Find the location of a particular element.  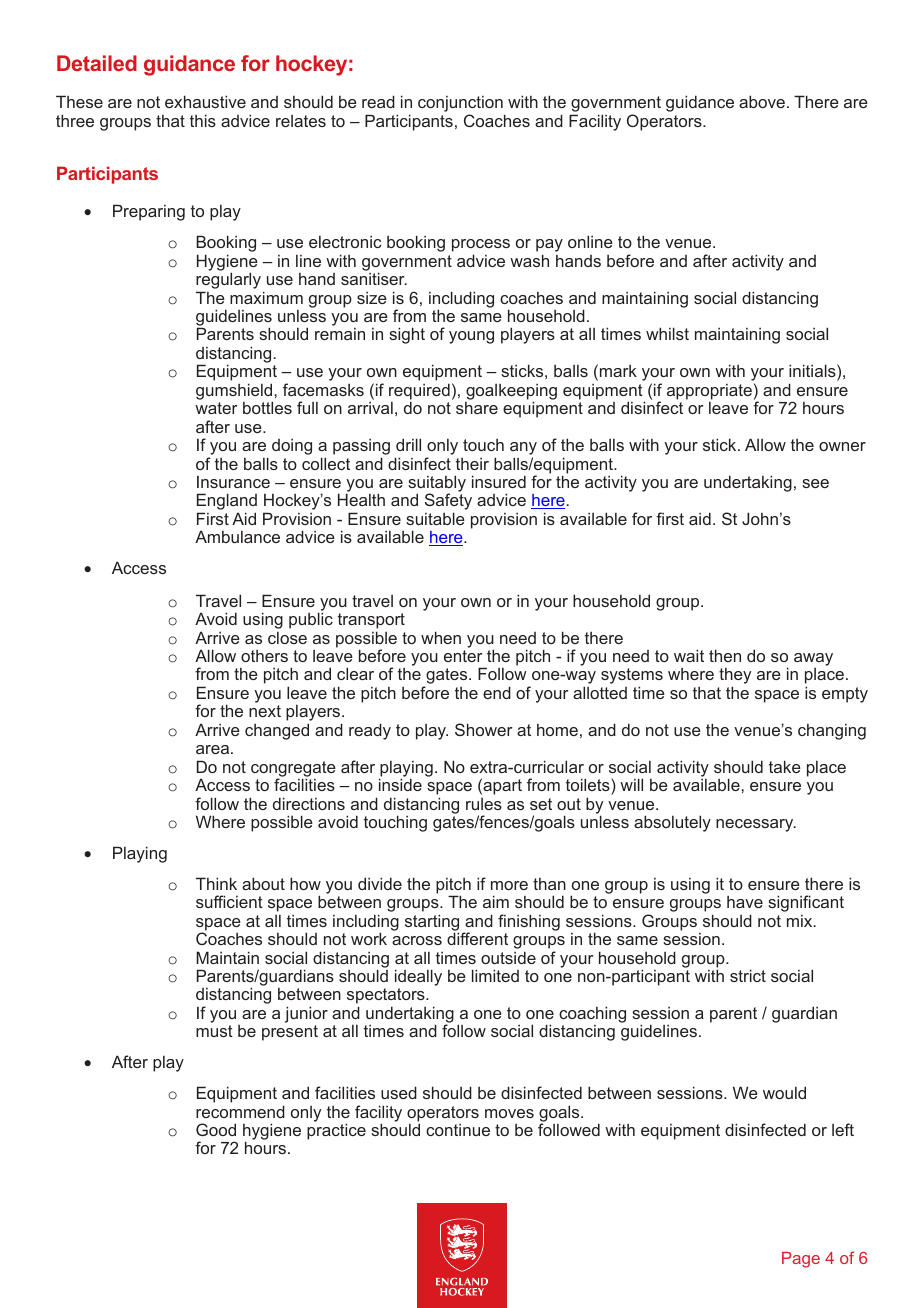

strict is located at coordinates (748, 975).
